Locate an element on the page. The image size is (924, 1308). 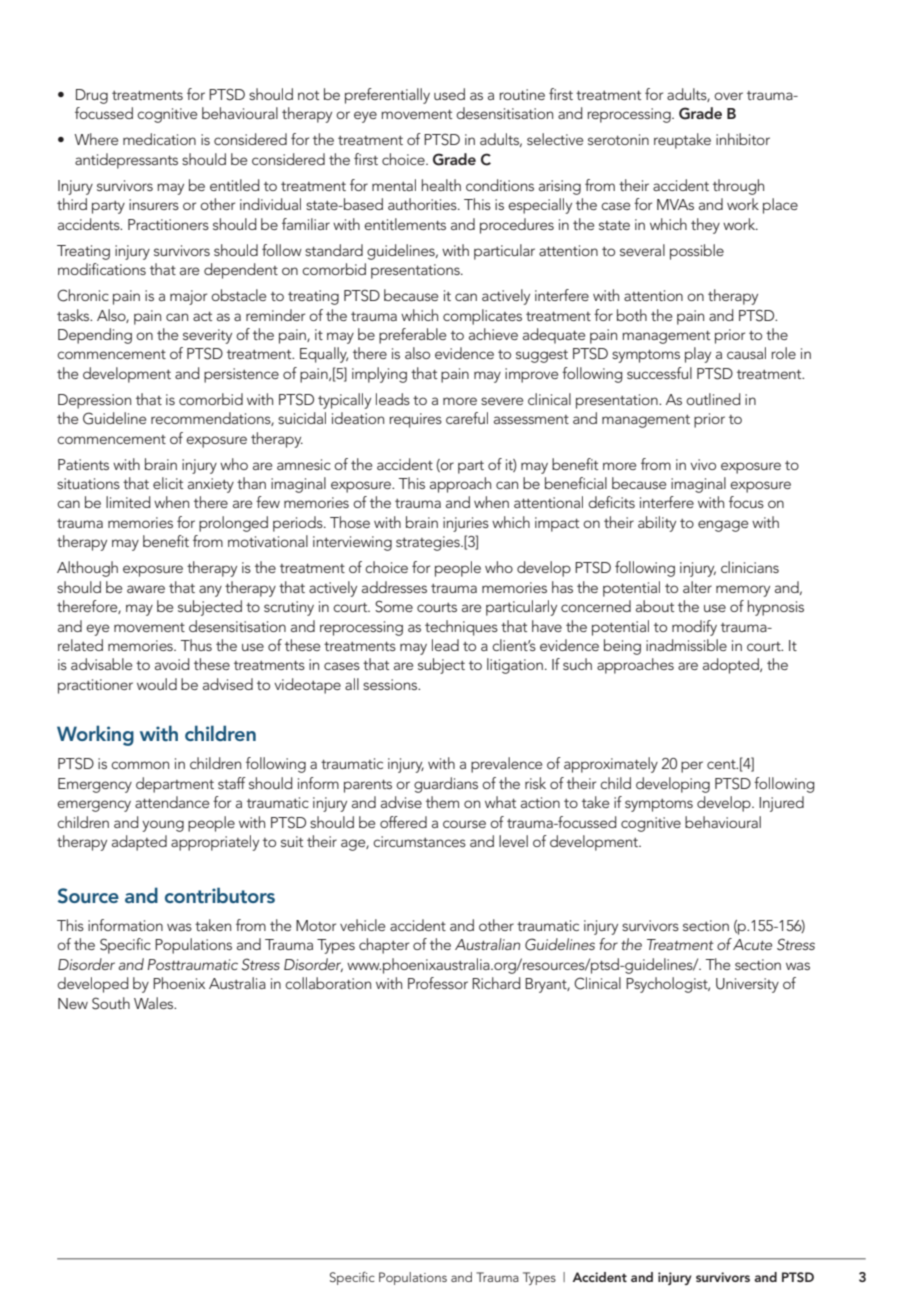
medication is located at coordinates (159, 139).
